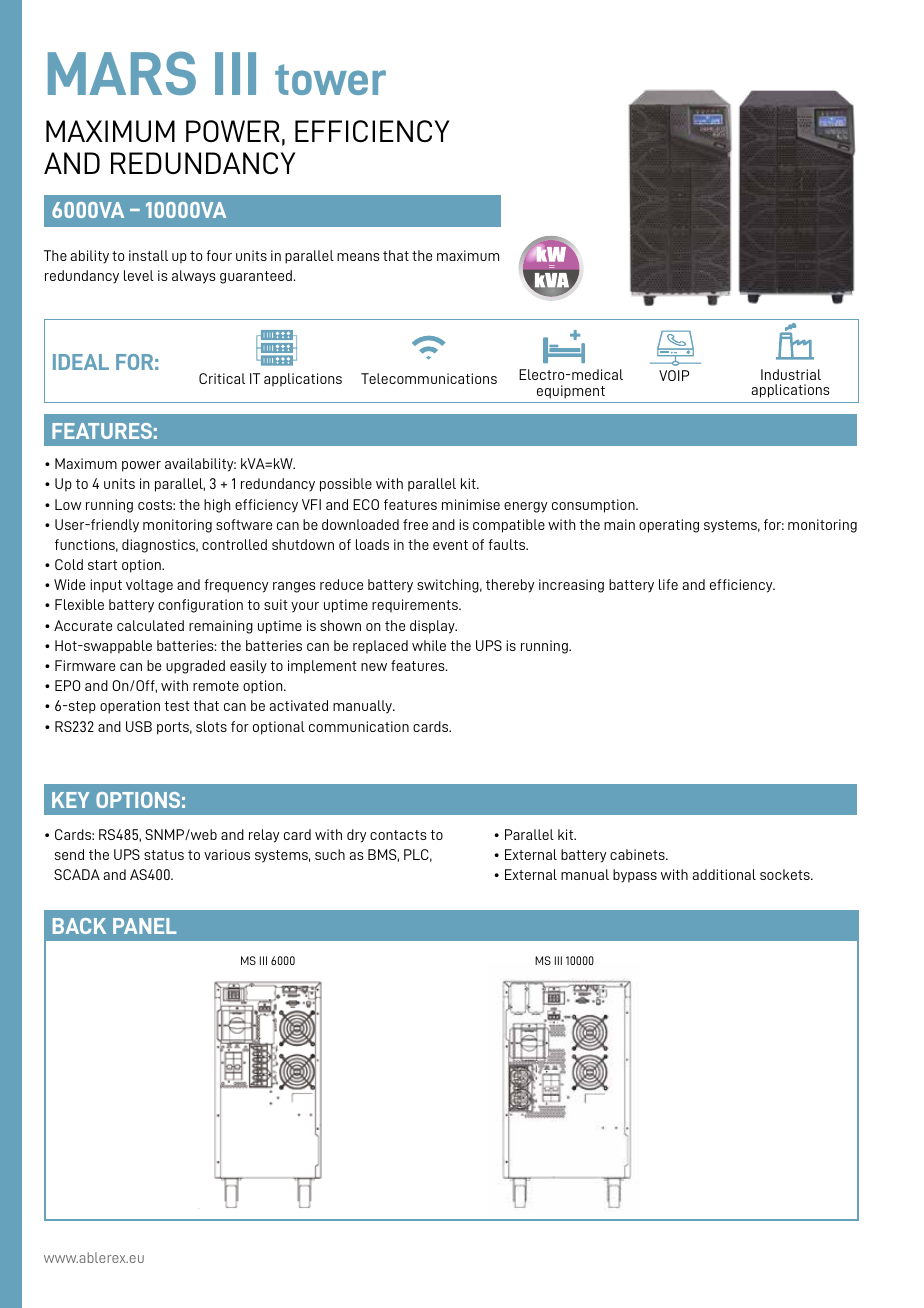 Image resolution: width=924 pixels, height=1308 pixels. I want to click on VOIP, so click(674, 375).
